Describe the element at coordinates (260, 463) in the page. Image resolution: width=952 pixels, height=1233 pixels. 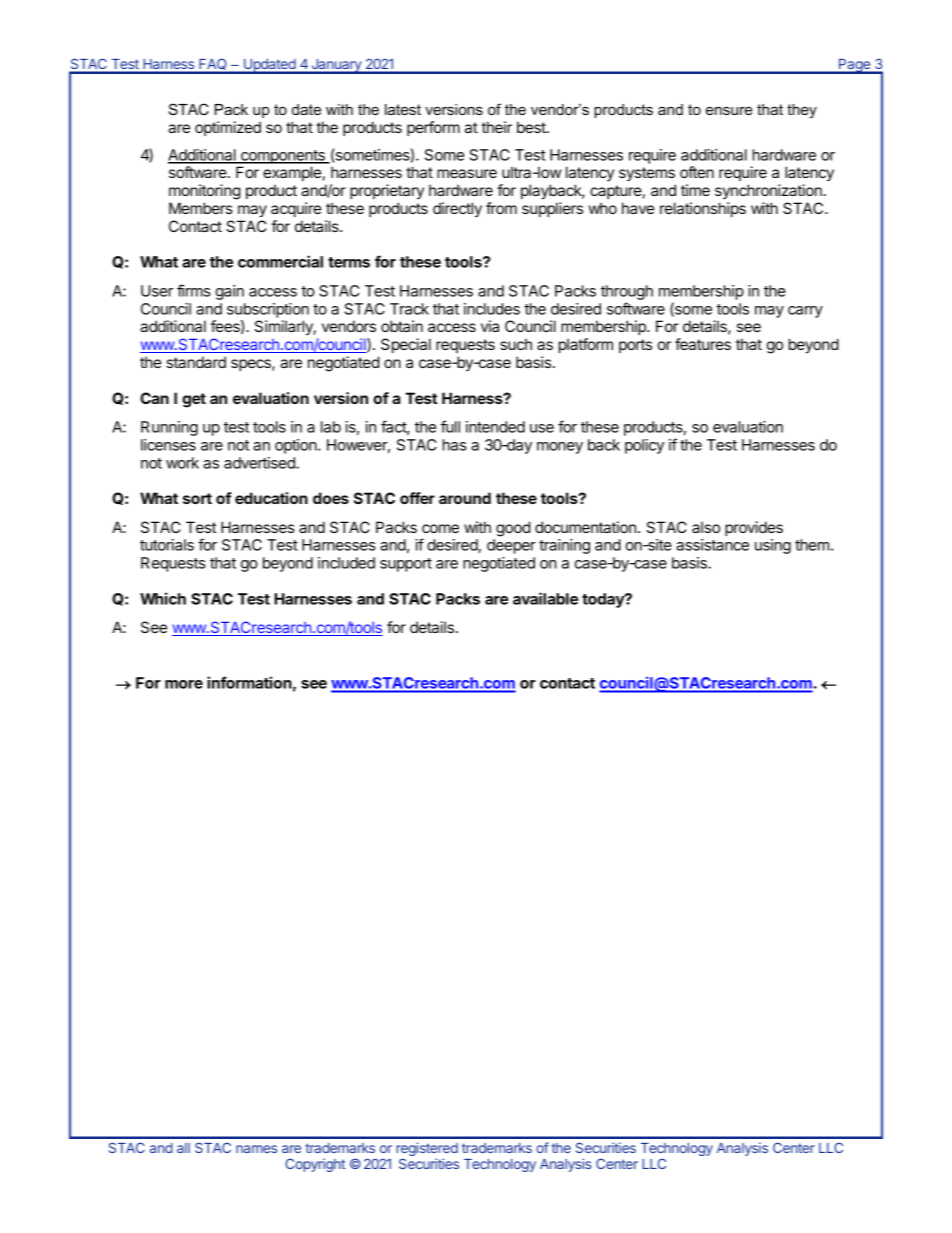
I see `advertised` at that location.
